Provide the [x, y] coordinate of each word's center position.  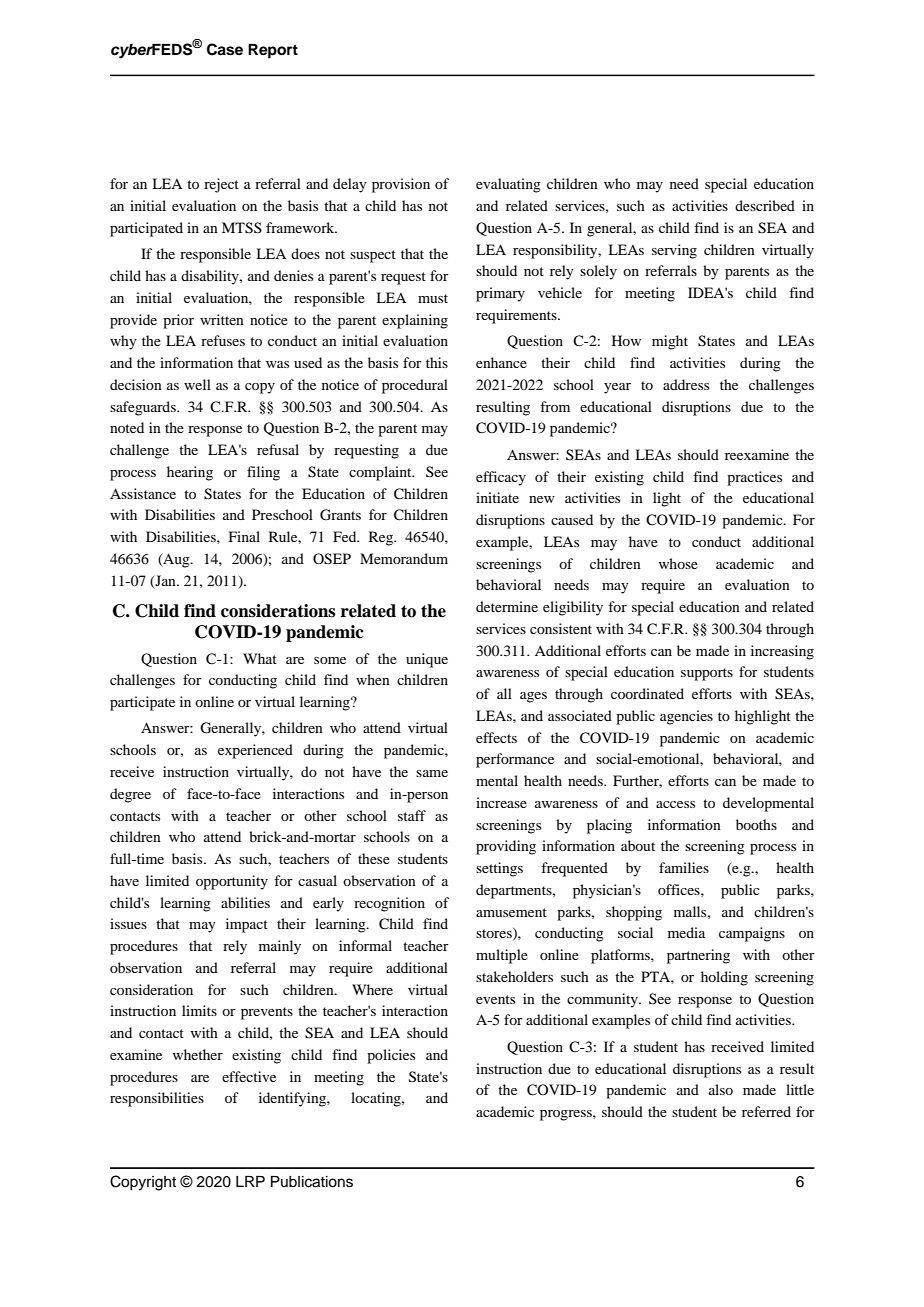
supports [707, 674]
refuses [223, 340]
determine [507, 606]
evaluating [508, 185]
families [684, 867]
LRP [250, 1181]
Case [225, 49]
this [437, 362]
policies [391, 1056]
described [765, 205]
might [670, 342]
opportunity [232, 882]
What [260, 658]
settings [499, 869]
